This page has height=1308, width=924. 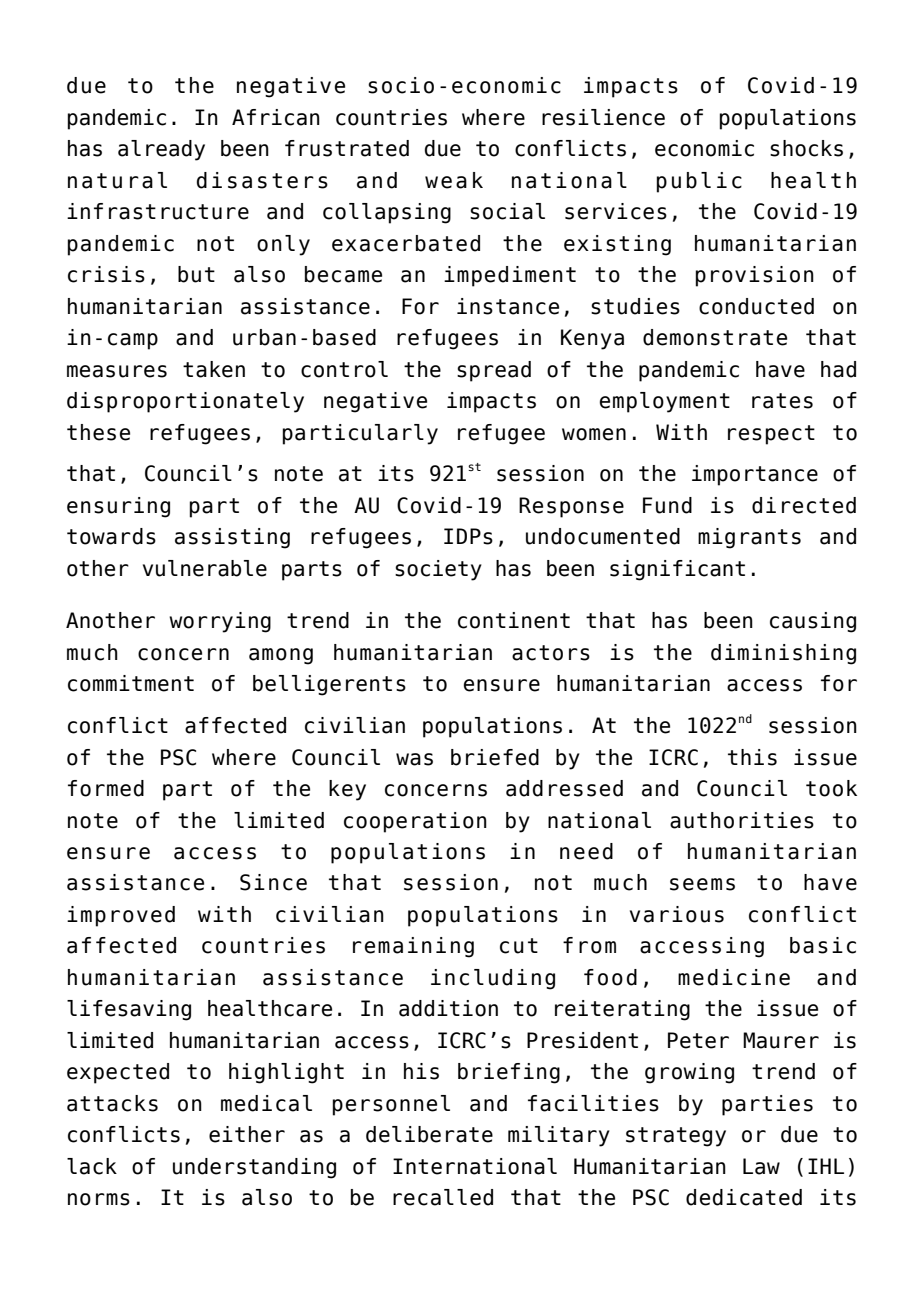 I want to click on recalled, so click(x=443, y=1197).
